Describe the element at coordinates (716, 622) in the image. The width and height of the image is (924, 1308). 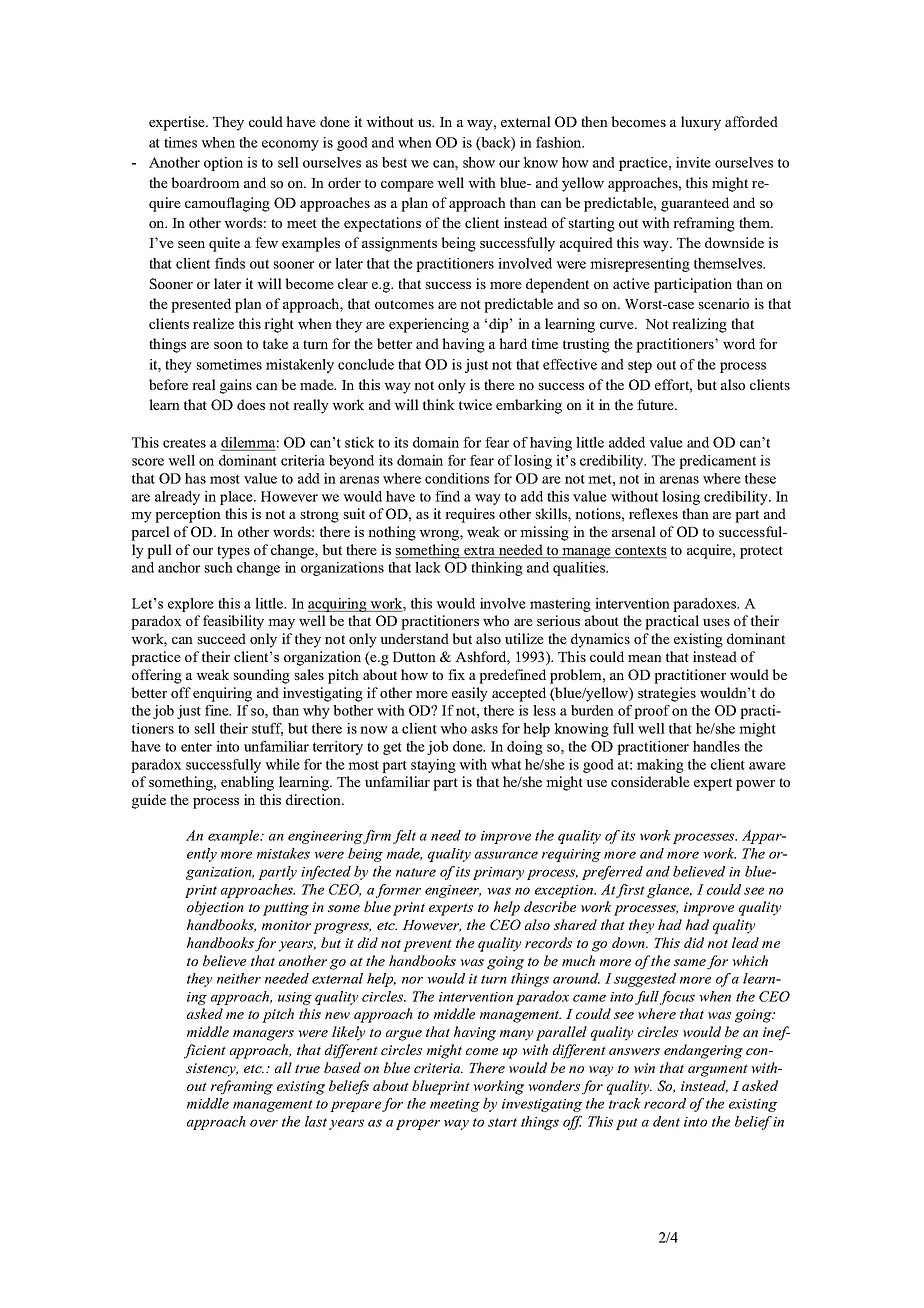
I see `uses` at that location.
